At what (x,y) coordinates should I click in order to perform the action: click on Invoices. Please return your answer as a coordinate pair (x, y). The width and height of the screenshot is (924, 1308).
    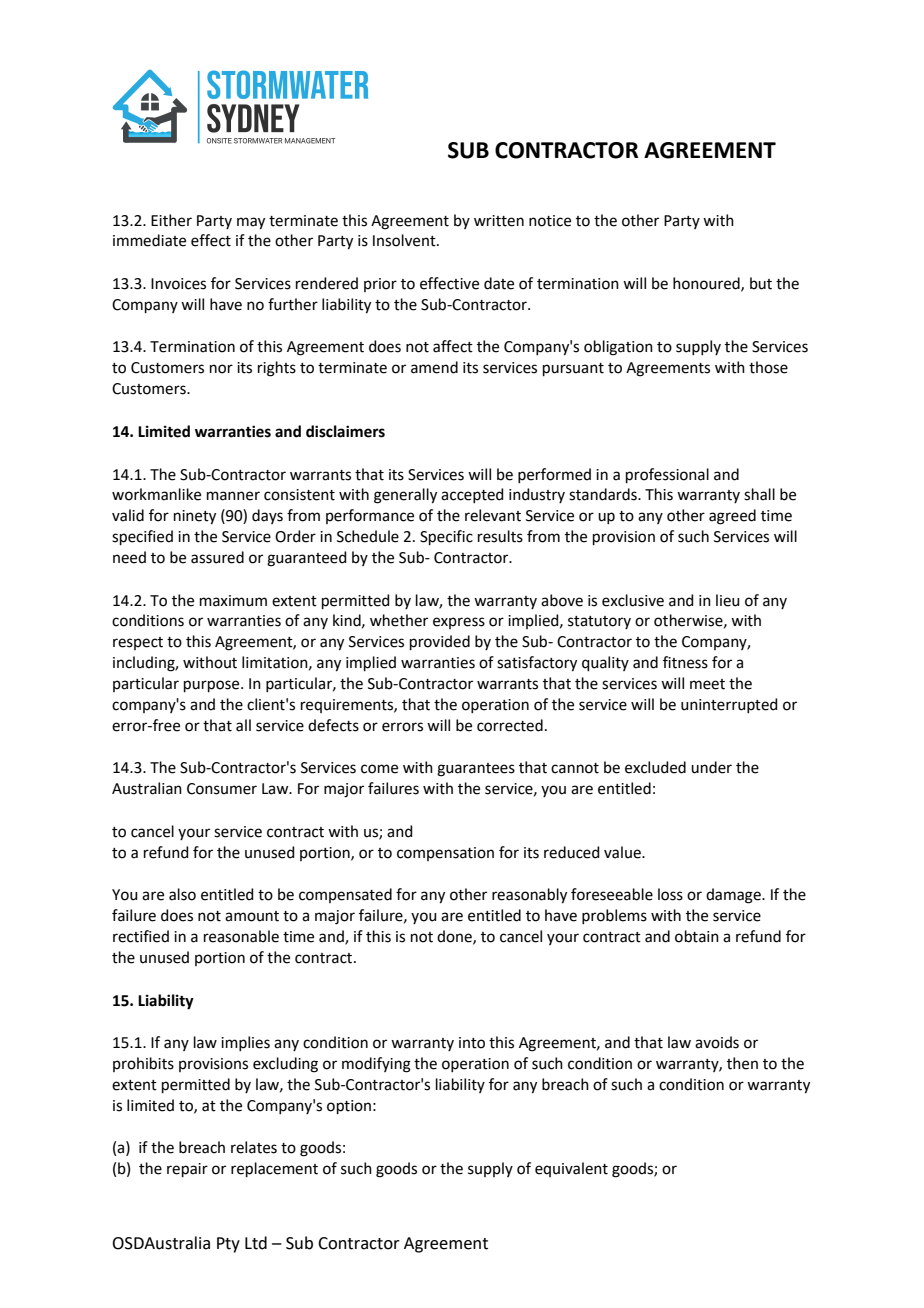
    Looking at the image, I should click on (178, 284).
